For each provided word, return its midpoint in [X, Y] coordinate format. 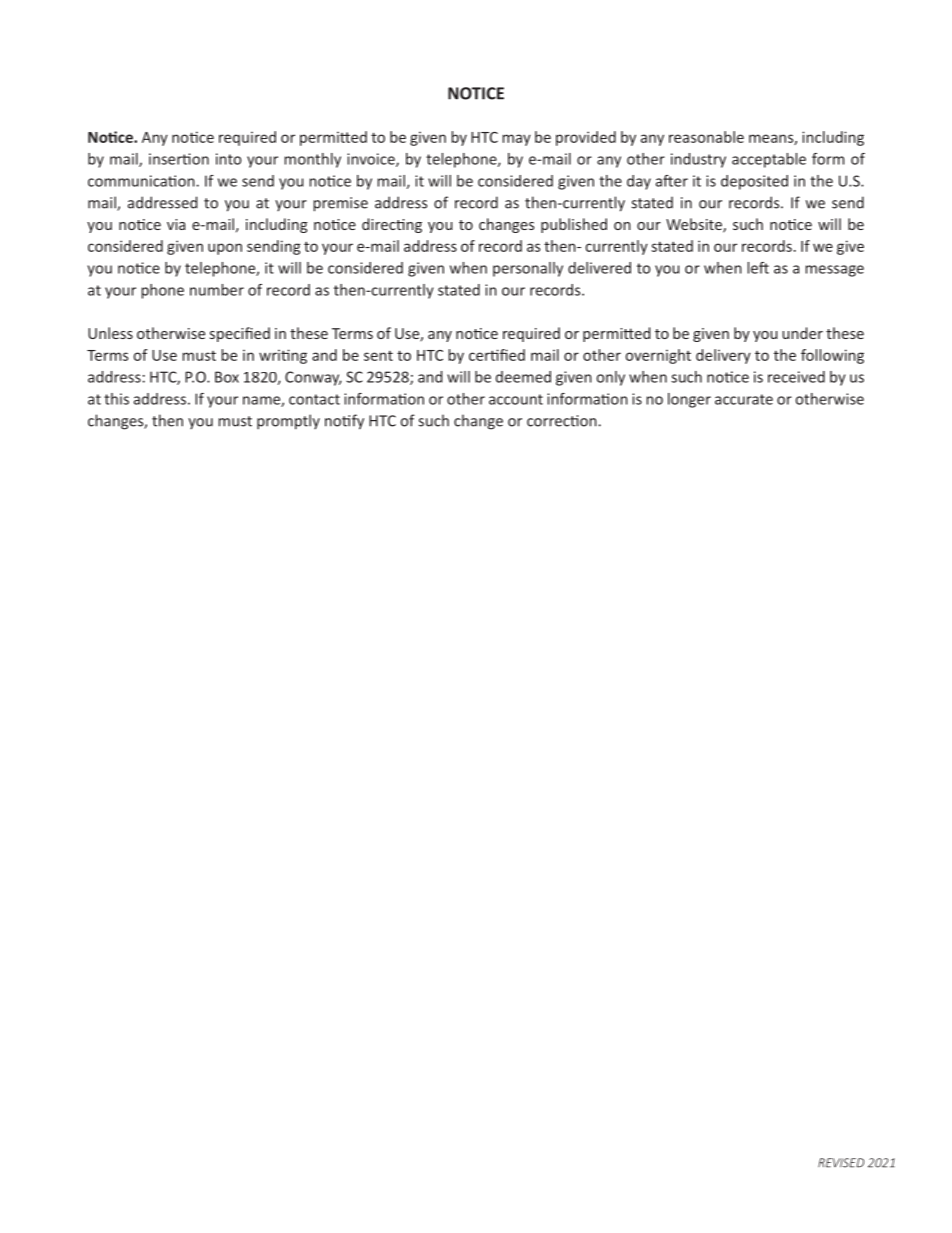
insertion [179, 159]
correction [562, 421]
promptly [288, 422]
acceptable [769, 160]
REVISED [841, 1163]
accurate [744, 399]
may [516, 140]
